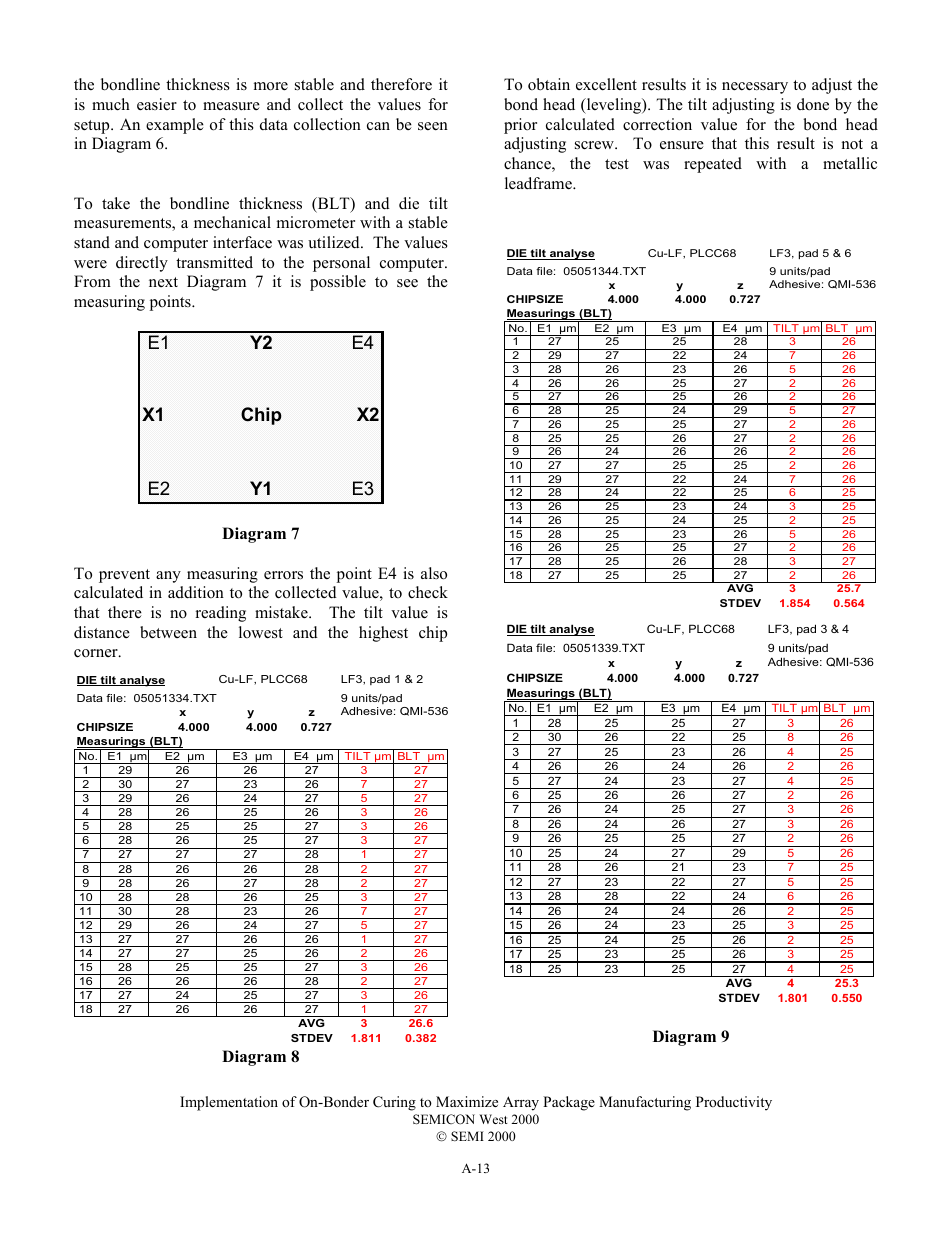 The image size is (952, 1233). What do you see at coordinates (433, 126) in the image?
I see `seen` at bounding box center [433, 126].
